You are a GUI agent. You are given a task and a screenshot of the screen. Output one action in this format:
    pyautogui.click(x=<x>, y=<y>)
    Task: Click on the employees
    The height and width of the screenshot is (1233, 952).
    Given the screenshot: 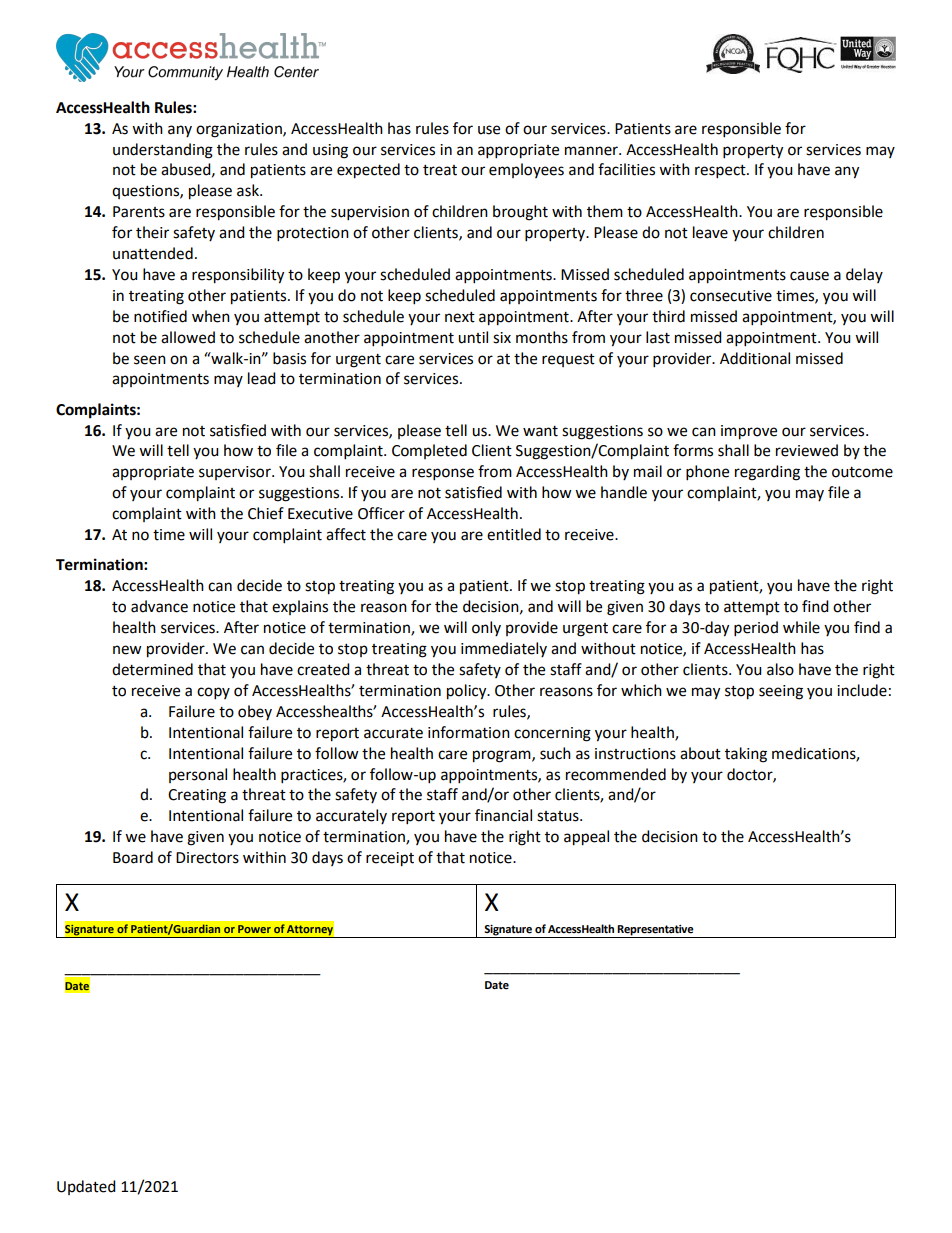 What is the action you would take?
    pyautogui.click(x=526, y=170)
